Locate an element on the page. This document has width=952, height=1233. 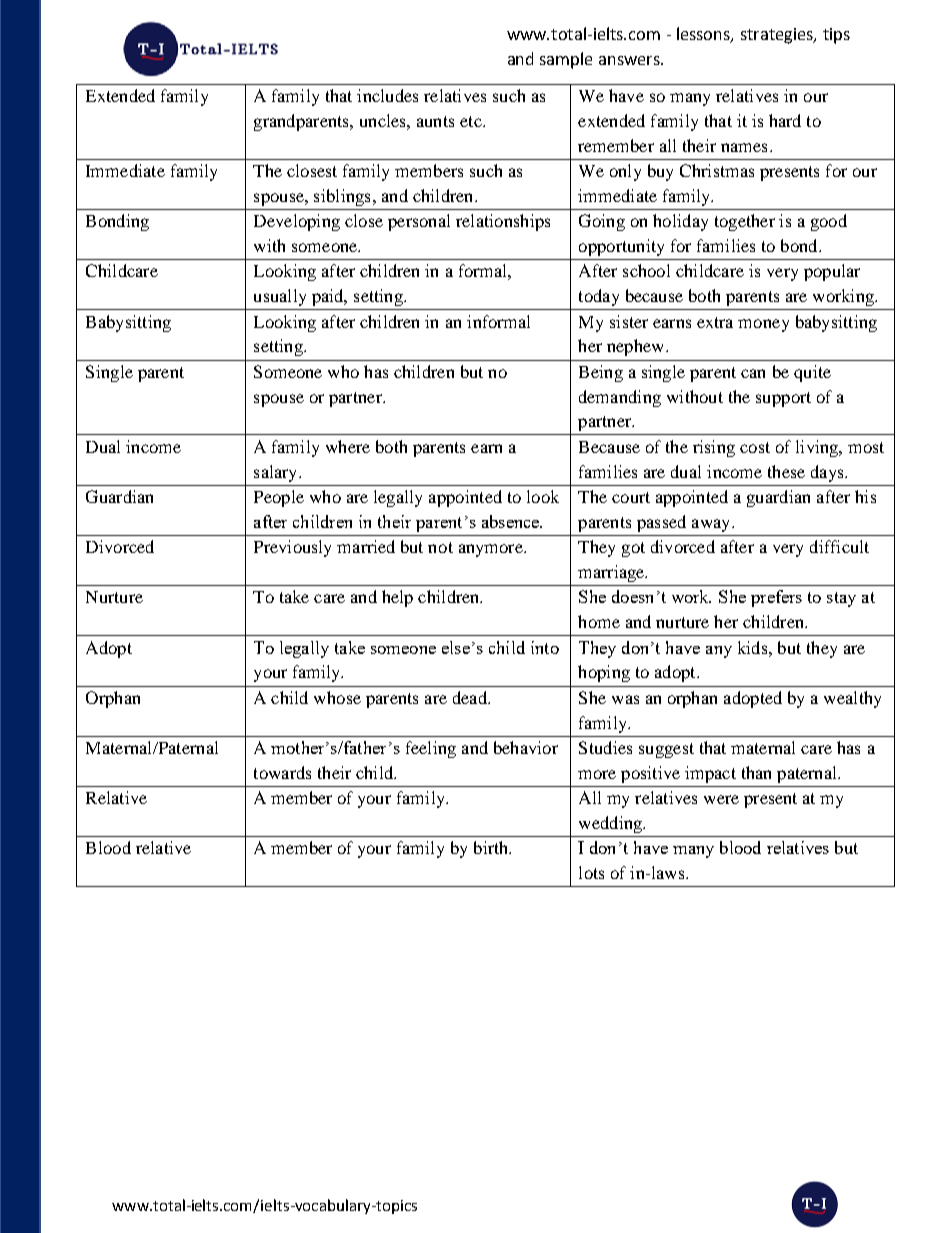
towards is located at coordinates (282, 772).
